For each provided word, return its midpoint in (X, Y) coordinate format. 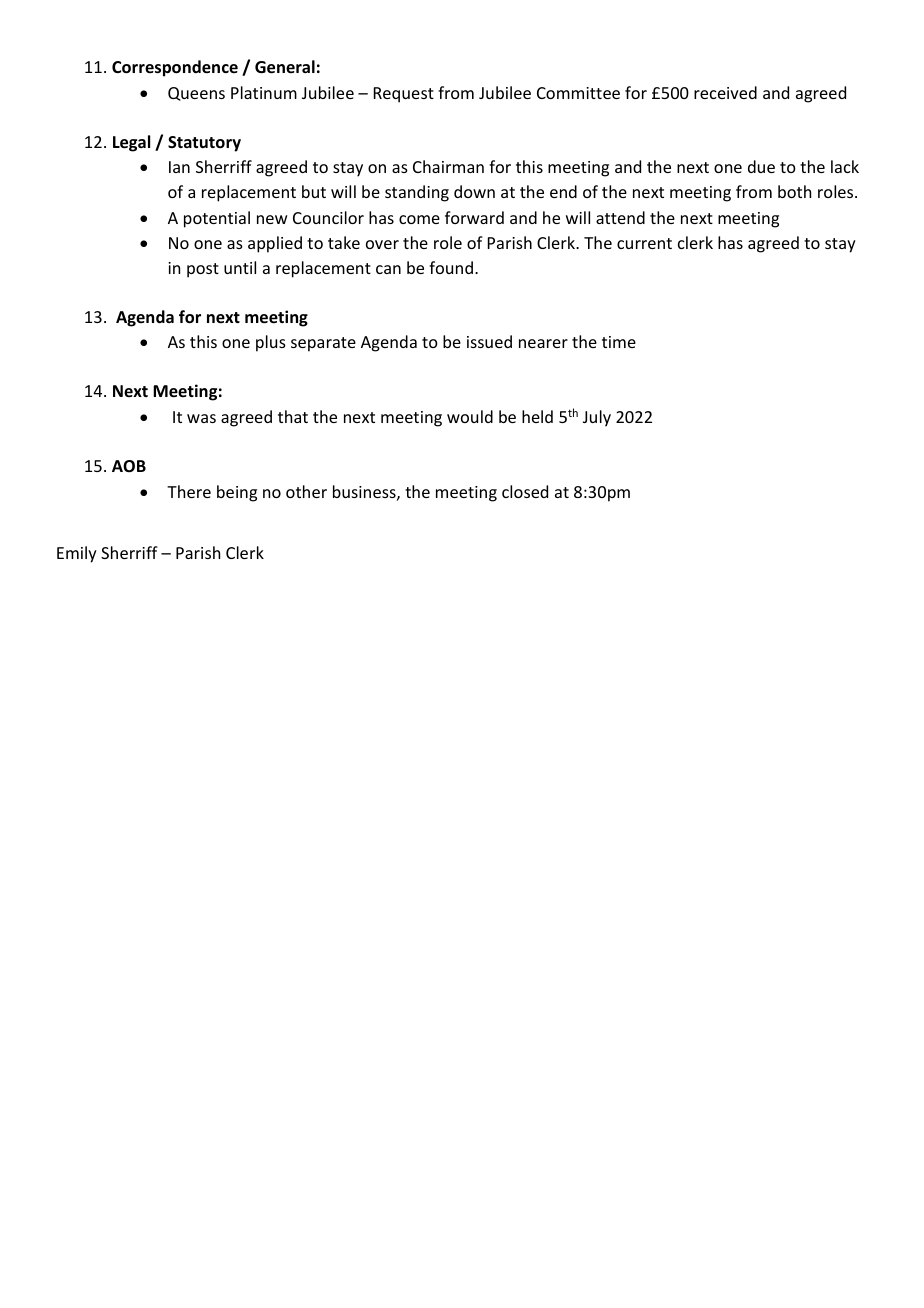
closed (525, 491)
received (725, 92)
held (537, 416)
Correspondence (175, 68)
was (201, 418)
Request (404, 95)
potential (217, 219)
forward (474, 217)
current (644, 243)
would (470, 416)
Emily (77, 554)
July (597, 418)
